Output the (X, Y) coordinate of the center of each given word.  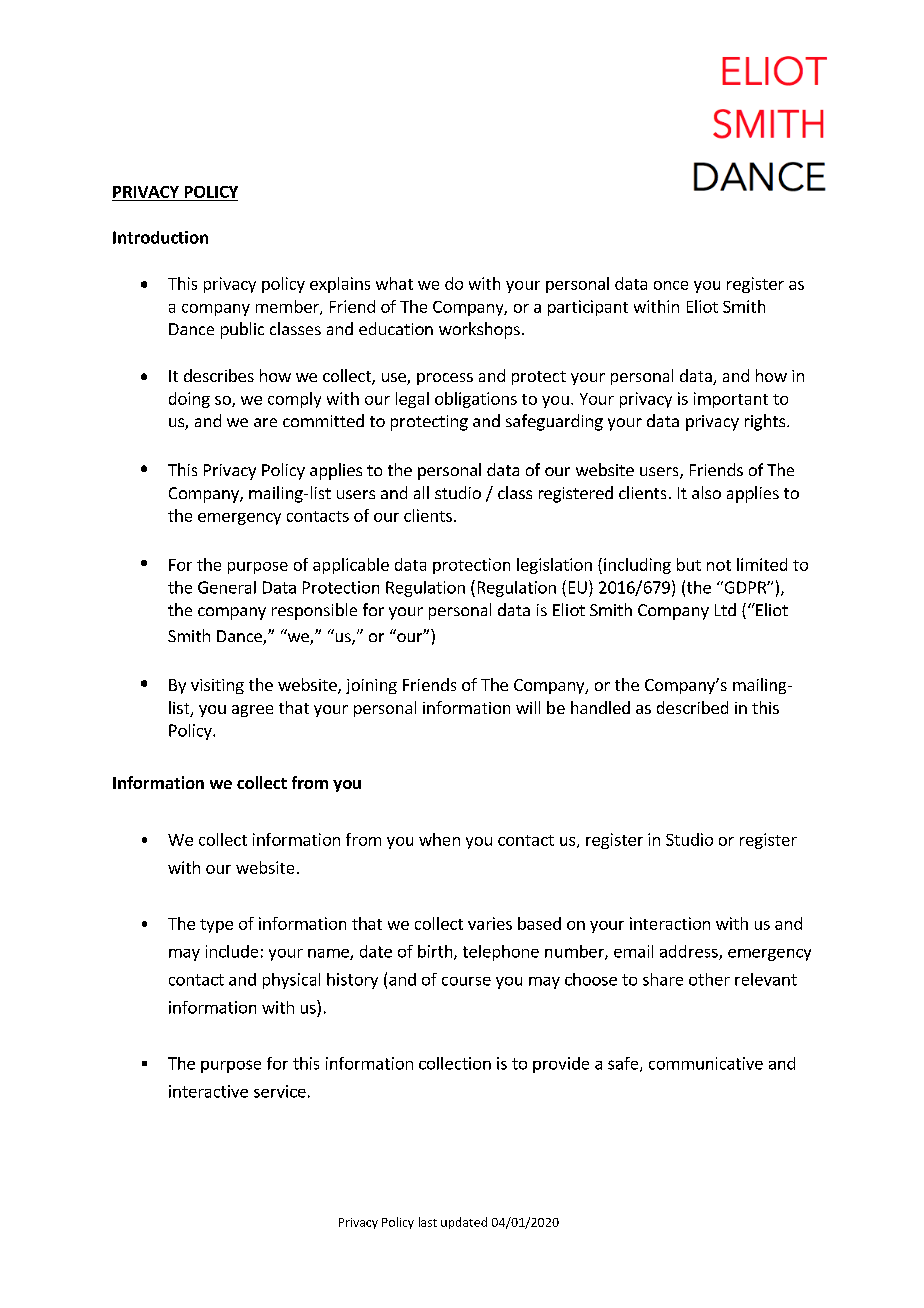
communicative (706, 1063)
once (671, 285)
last (428, 1222)
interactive (208, 1091)
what (394, 283)
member (288, 307)
